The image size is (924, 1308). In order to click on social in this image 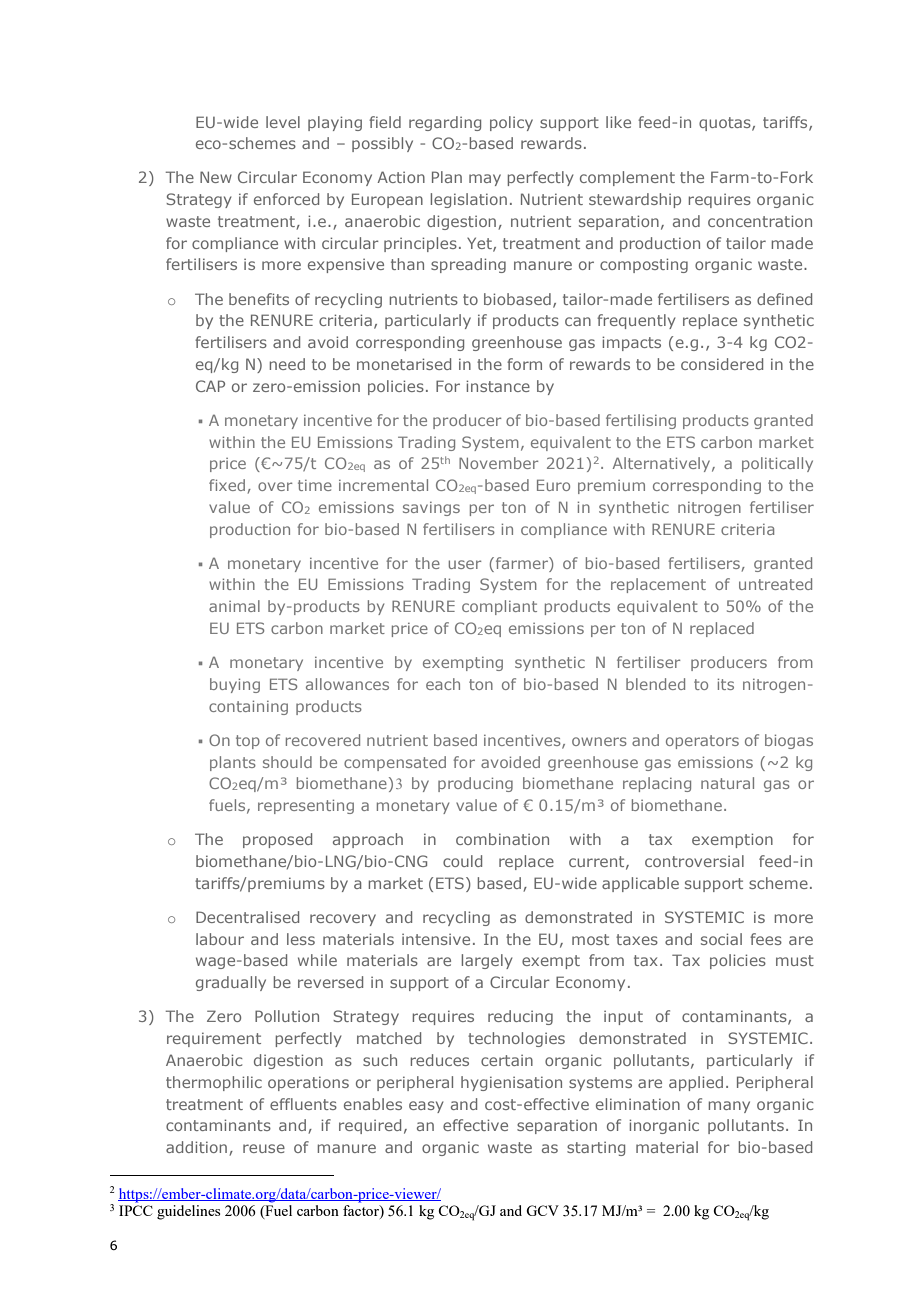, I will do `click(721, 939)`.
